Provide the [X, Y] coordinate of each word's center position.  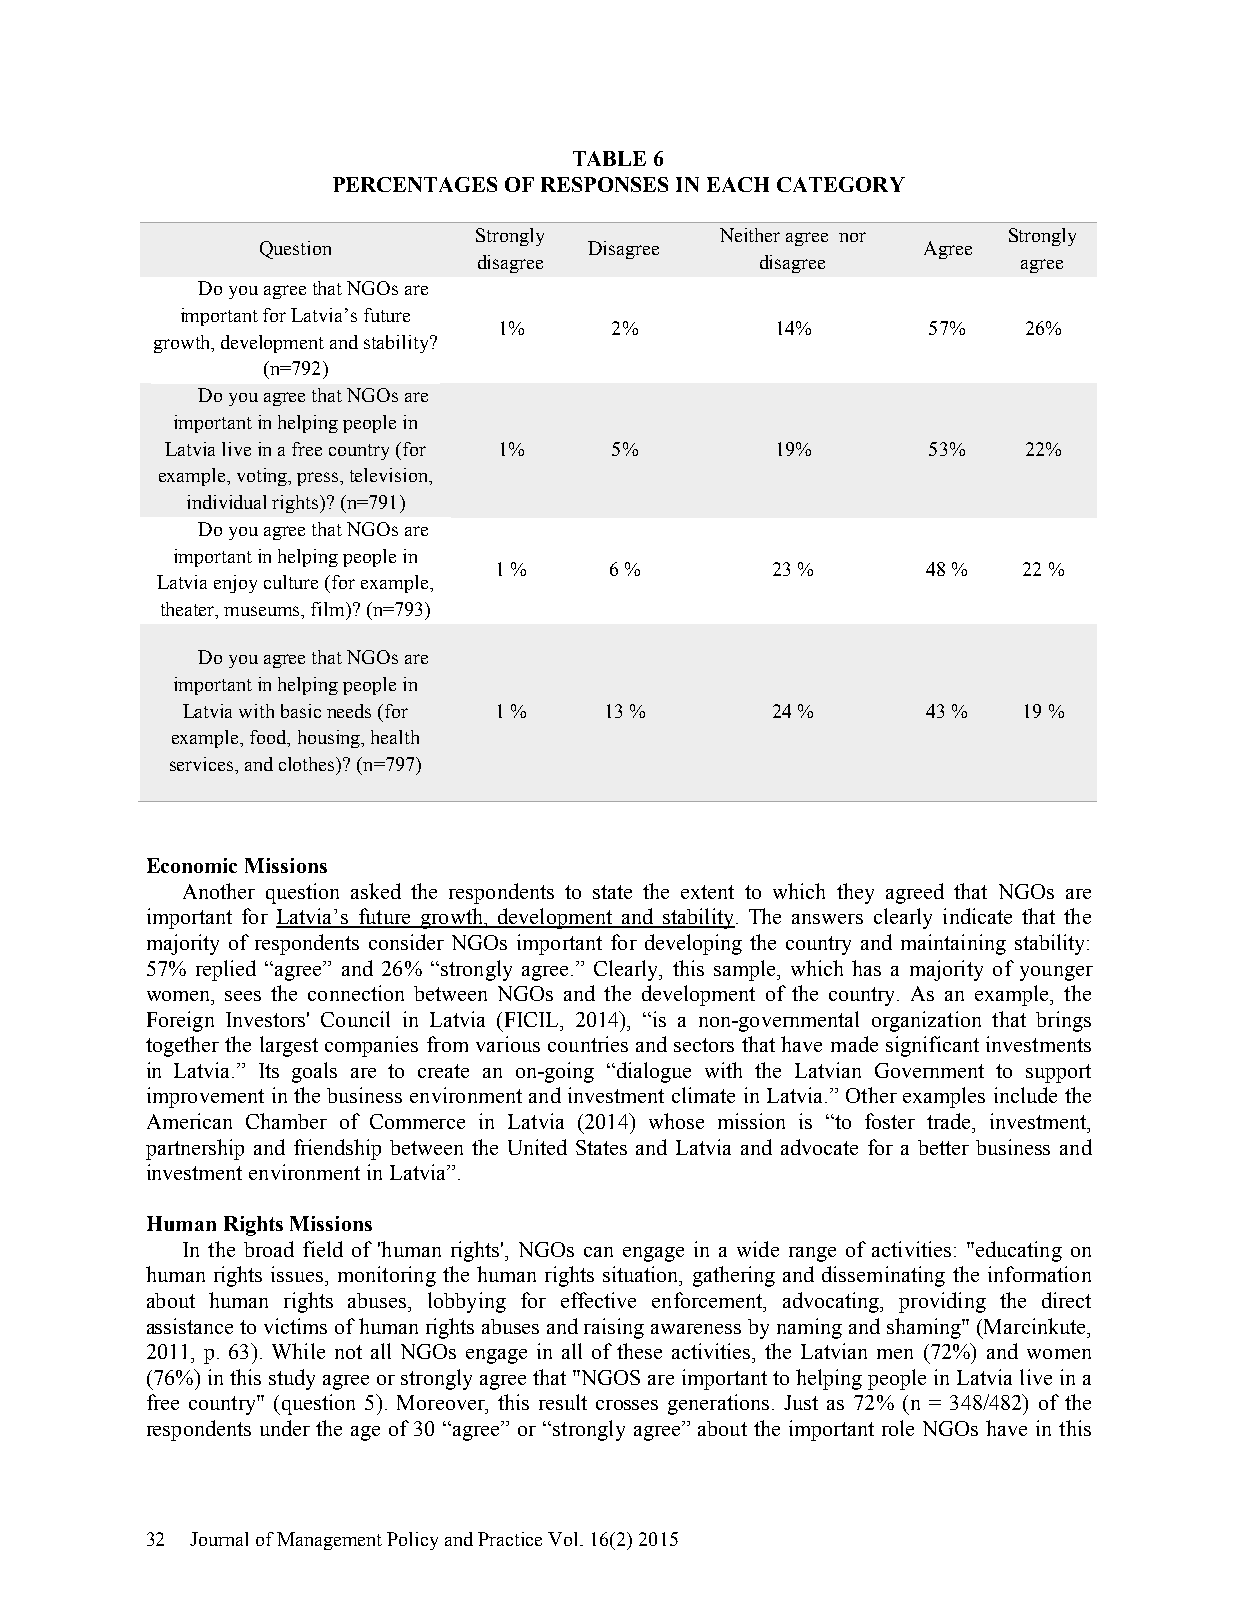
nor [852, 237]
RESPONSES [604, 184]
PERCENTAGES [415, 184]
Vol [564, 1539]
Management [329, 1541]
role [898, 1428]
